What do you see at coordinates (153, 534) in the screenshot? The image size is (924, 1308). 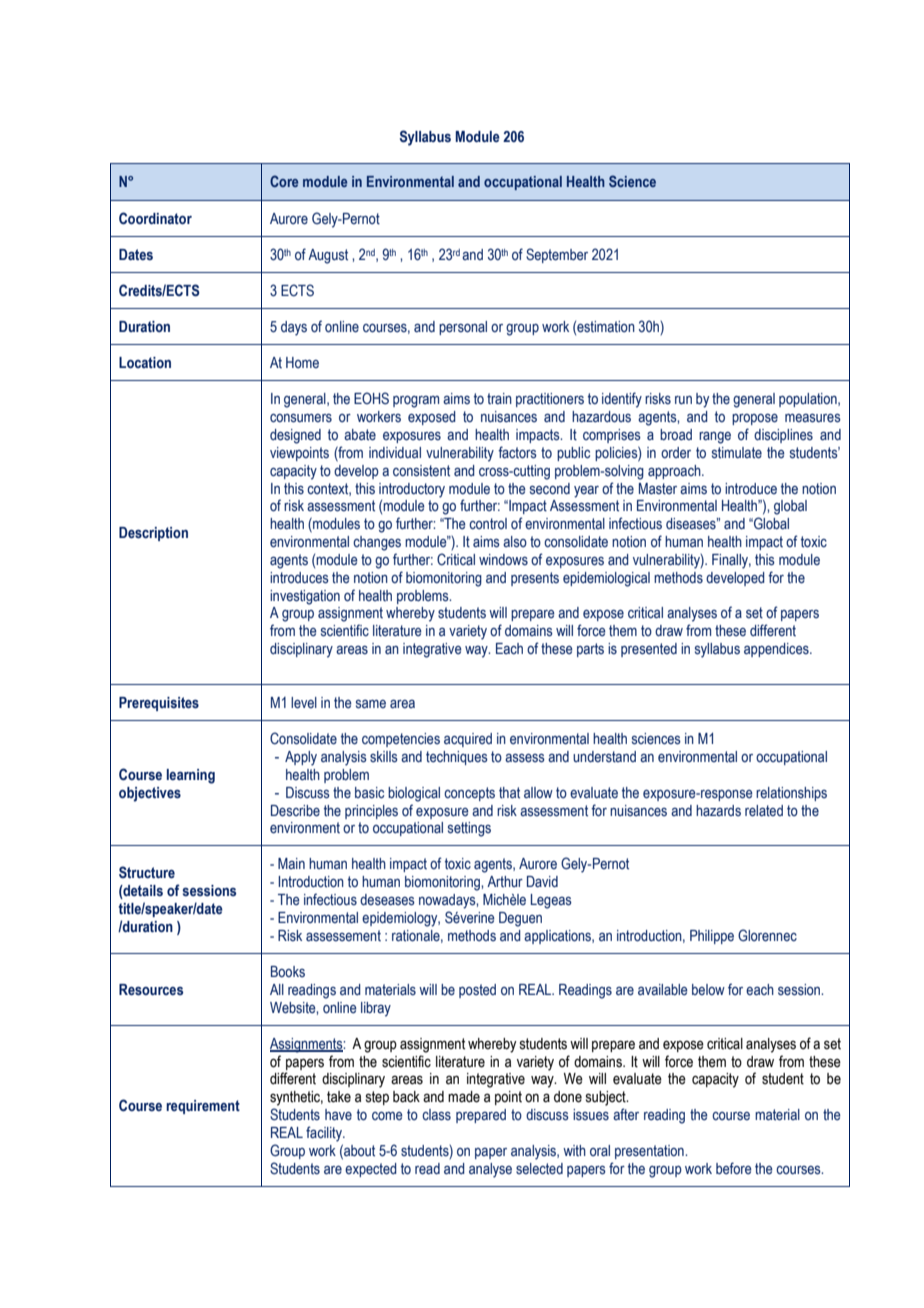 I see `Description` at bounding box center [153, 534].
